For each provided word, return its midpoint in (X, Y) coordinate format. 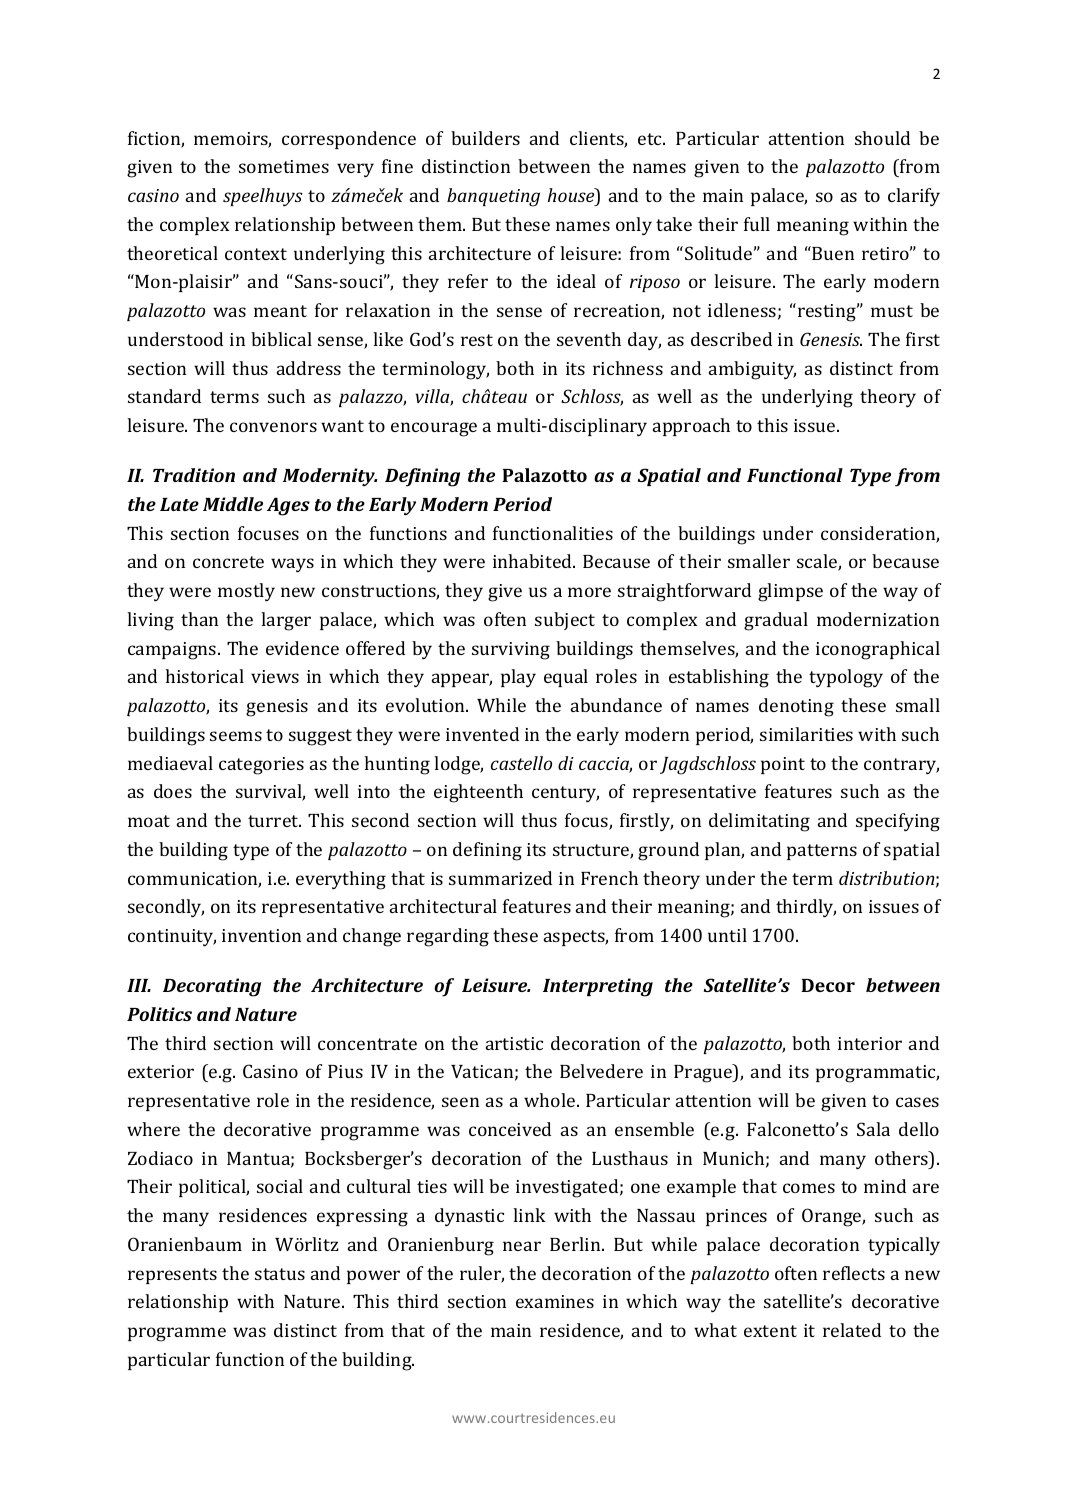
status (280, 1274)
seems (236, 736)
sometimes (284, 166)
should (882, 138)
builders (485, 138)
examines (555, 1301)
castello (521, 763)
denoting (796, 707)
